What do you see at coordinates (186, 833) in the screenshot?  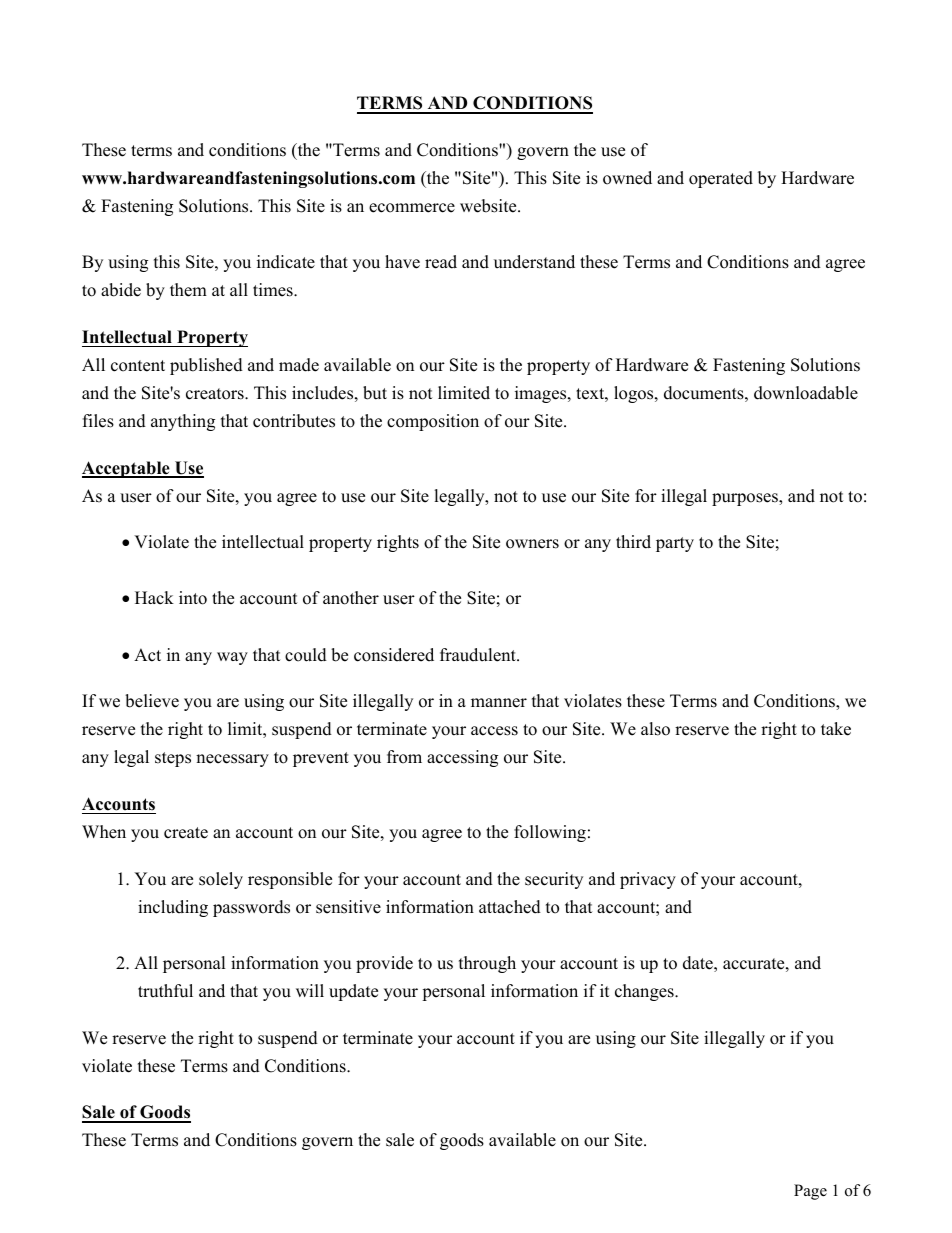 I see `create` at bounding box center [186, 833].
